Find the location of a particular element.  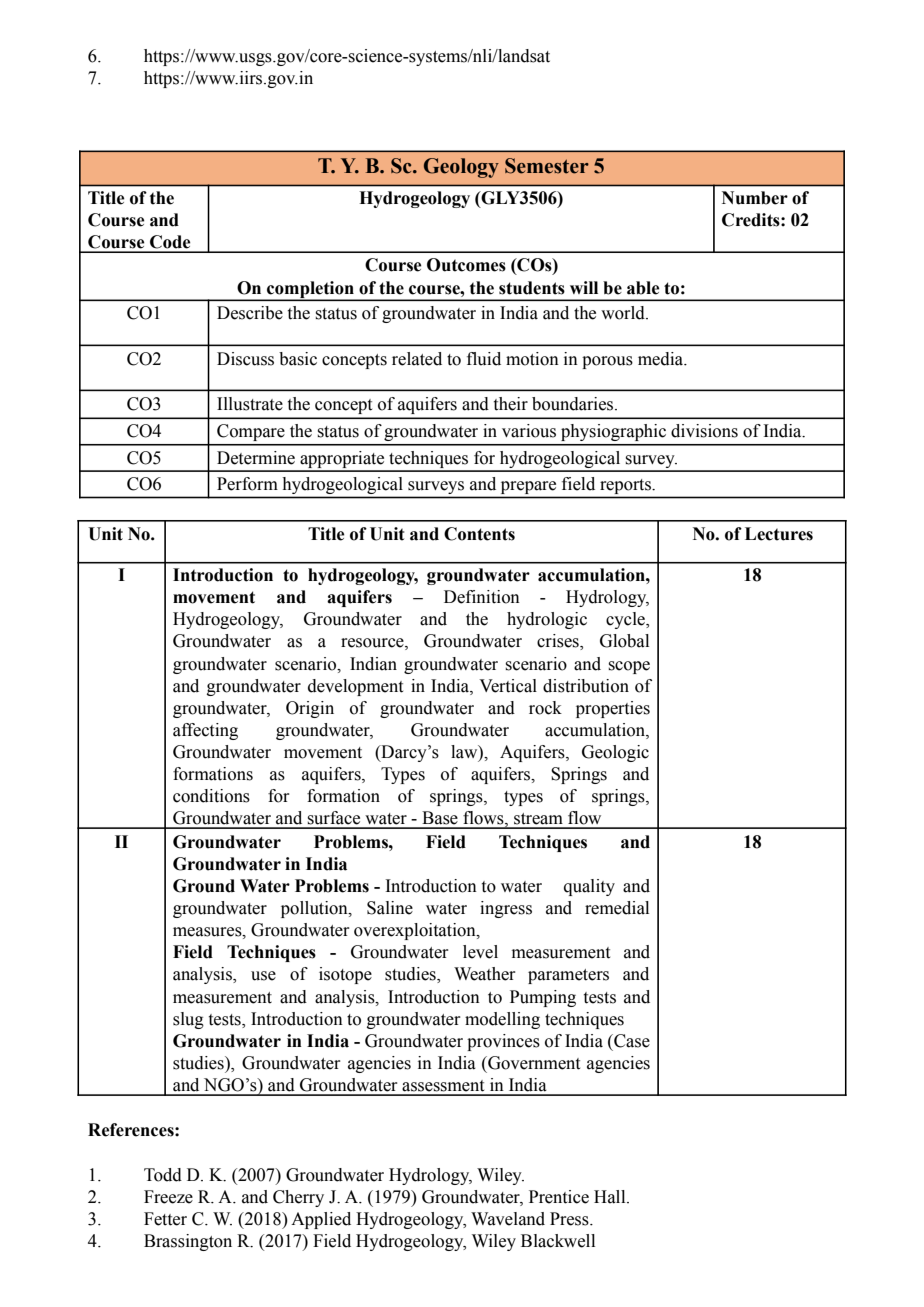

various is located at coordinates (529, 431).
